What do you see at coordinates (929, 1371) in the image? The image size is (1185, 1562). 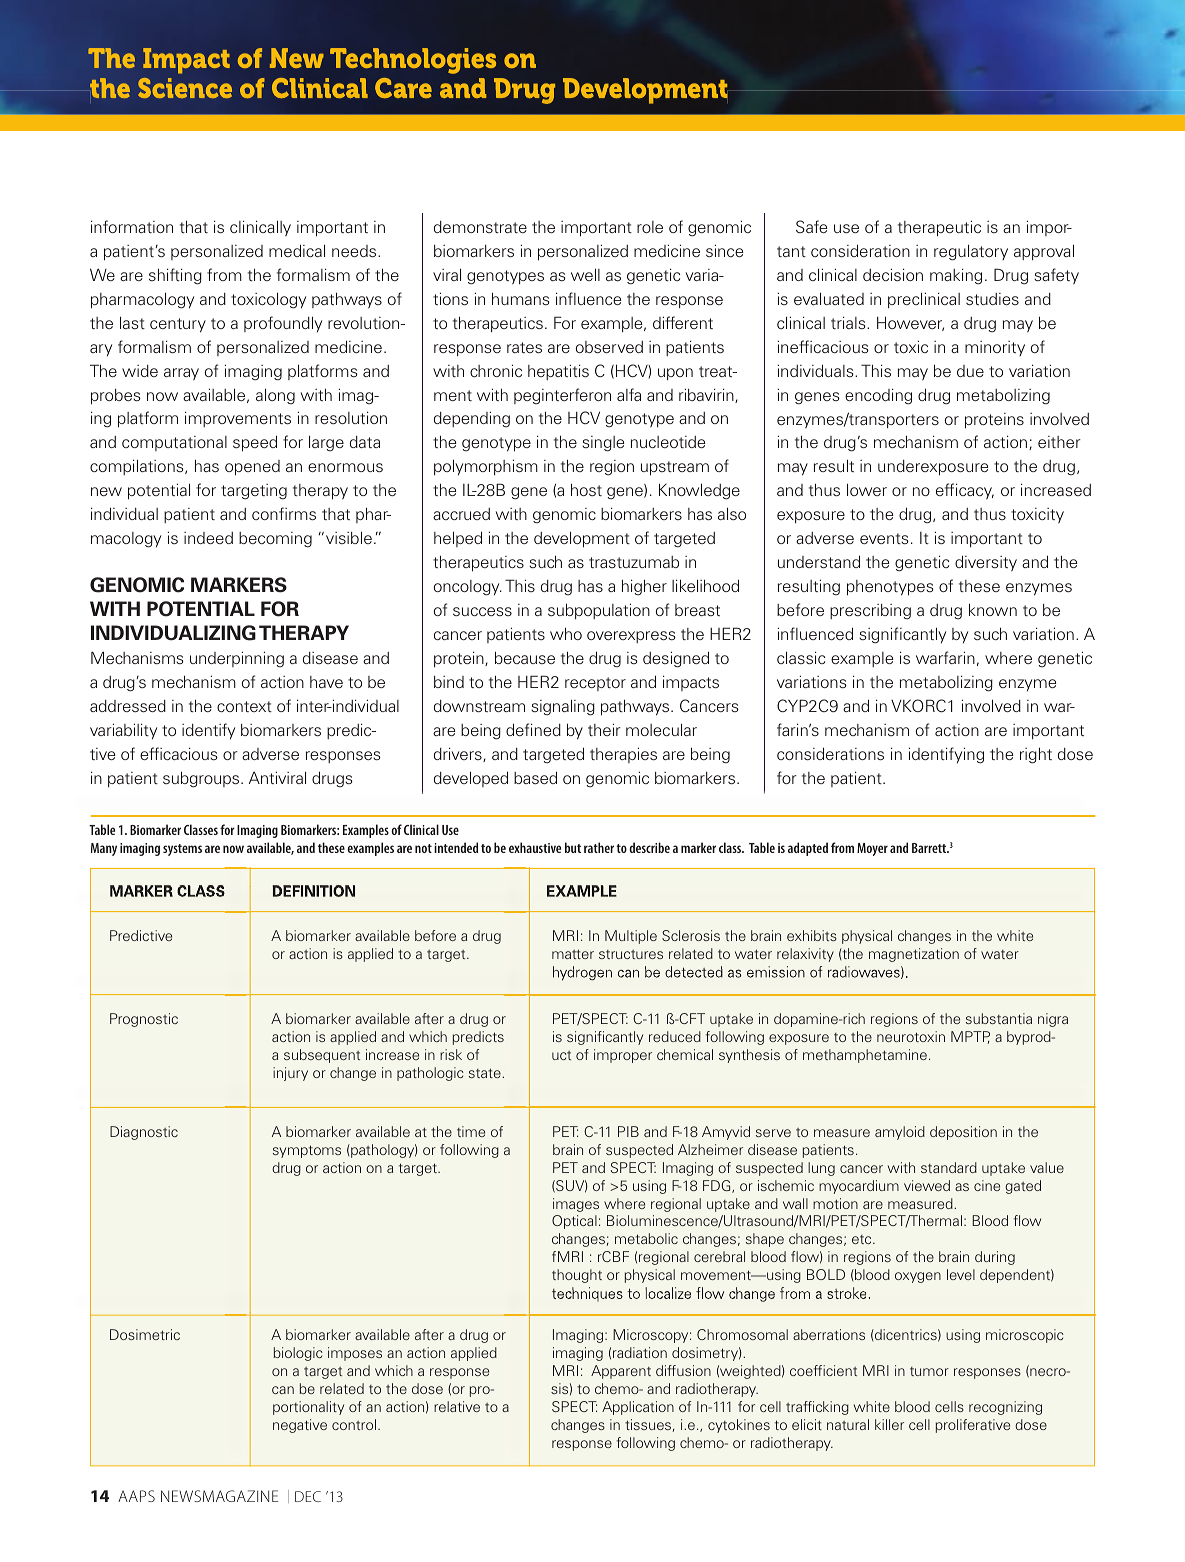 I see `tumor` at bounding box center [929, 1371].
